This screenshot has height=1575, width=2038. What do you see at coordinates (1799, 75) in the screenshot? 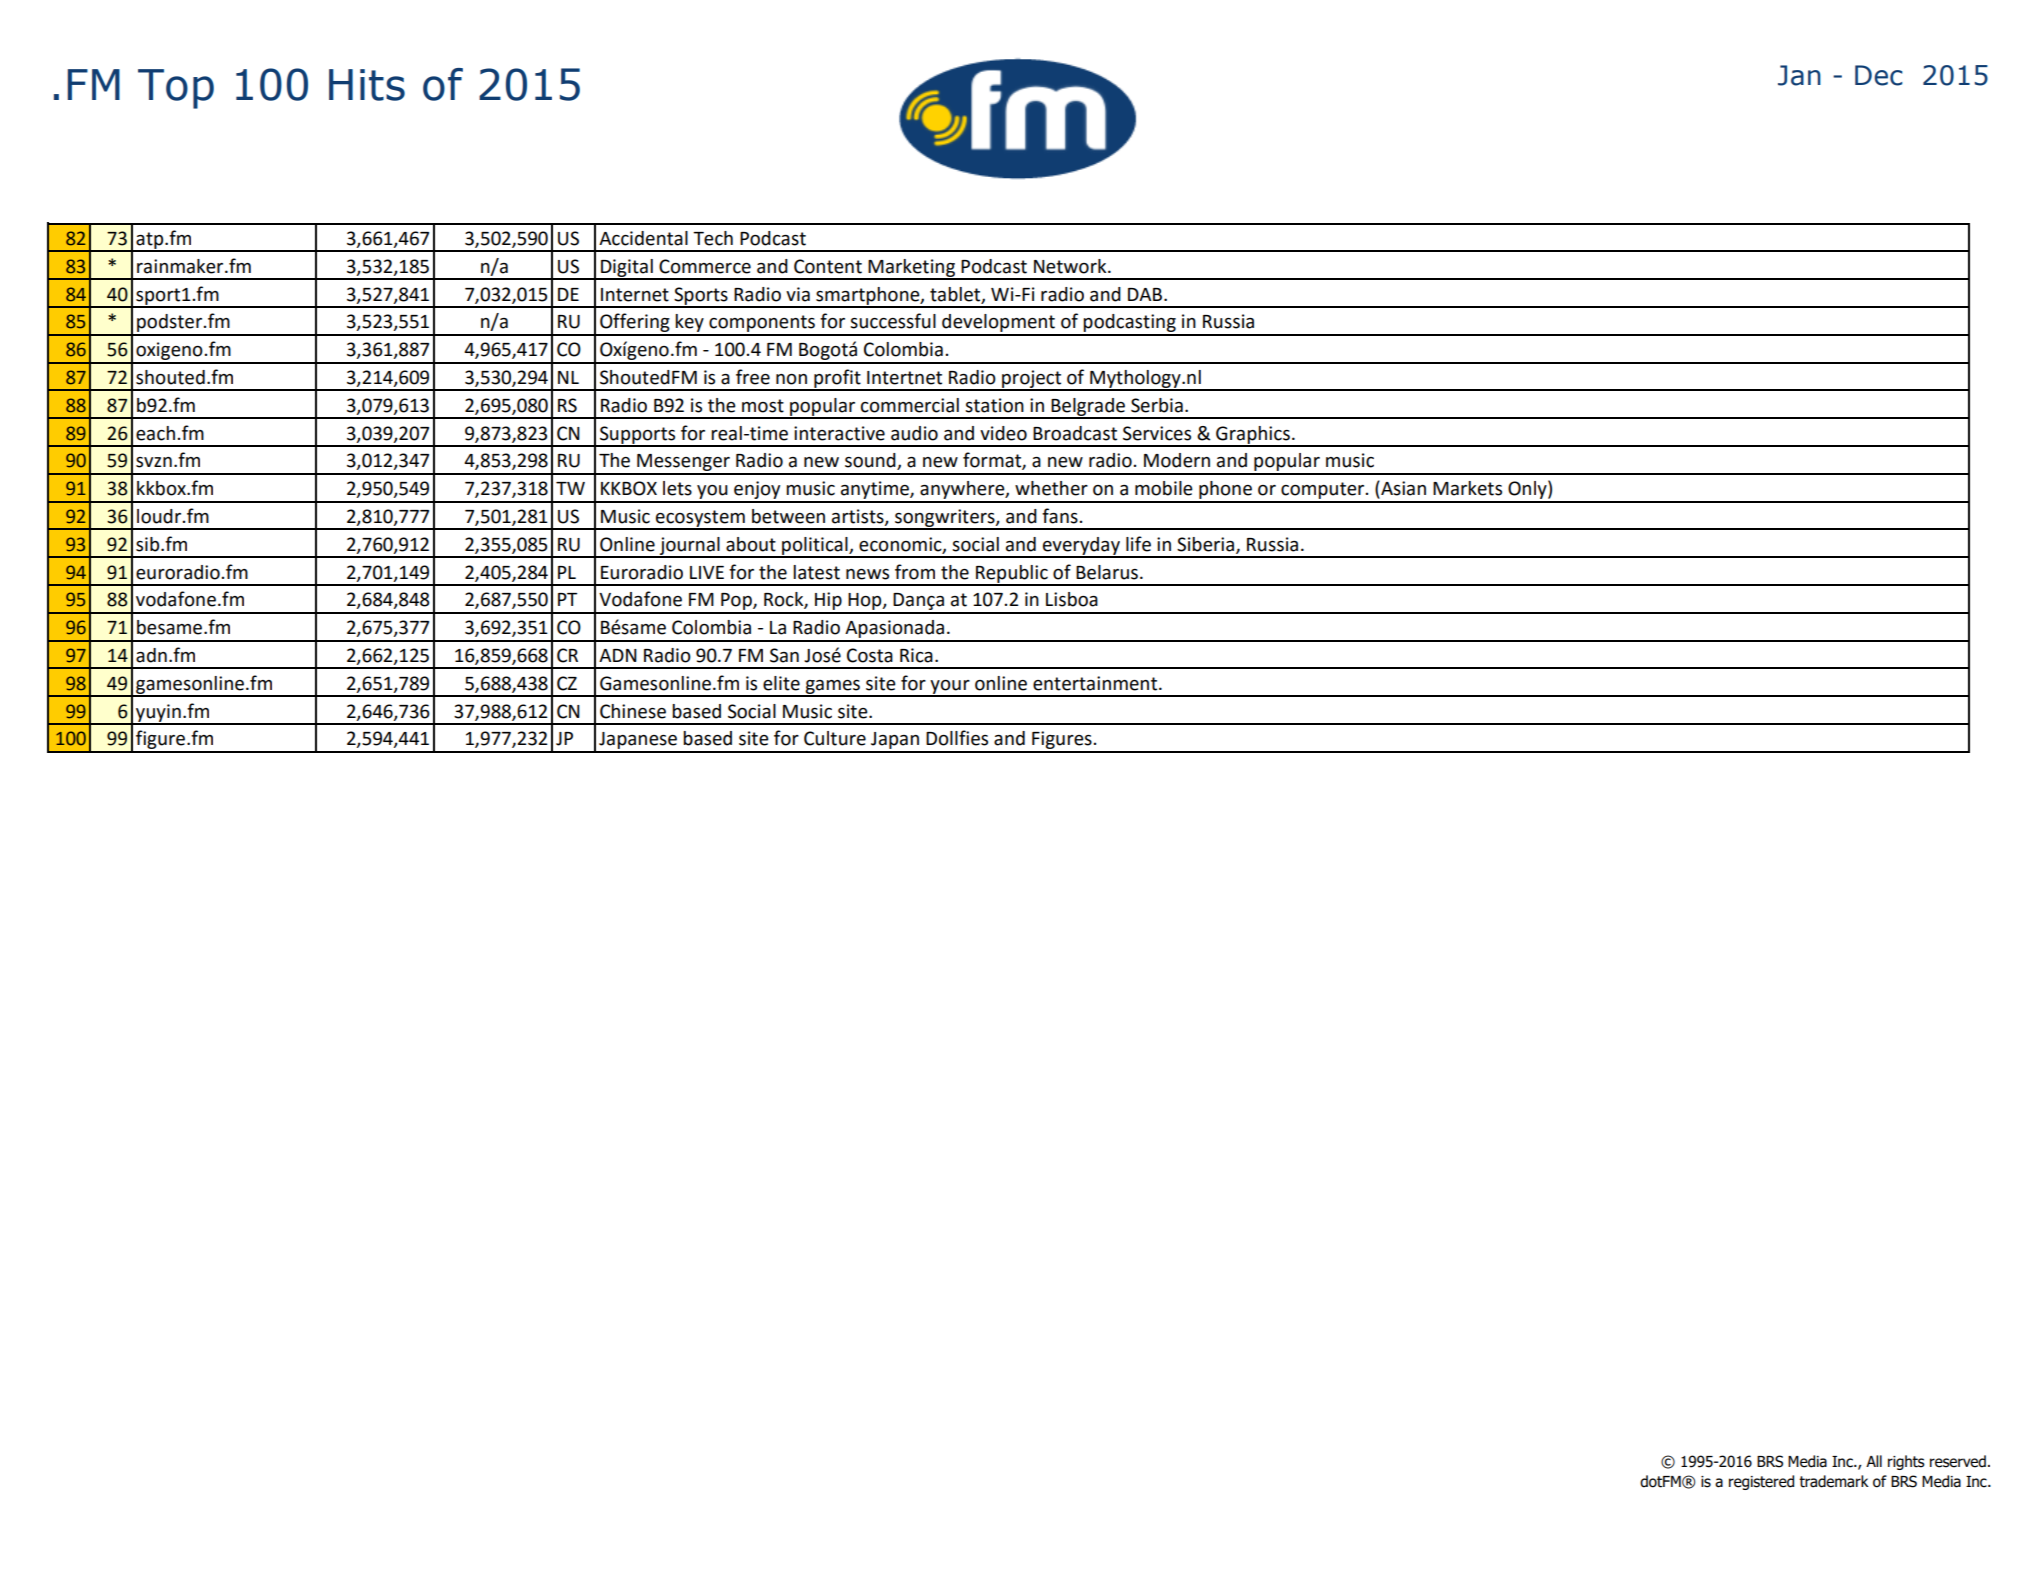
I see `Jan` at bounding box center [1799, 75].
